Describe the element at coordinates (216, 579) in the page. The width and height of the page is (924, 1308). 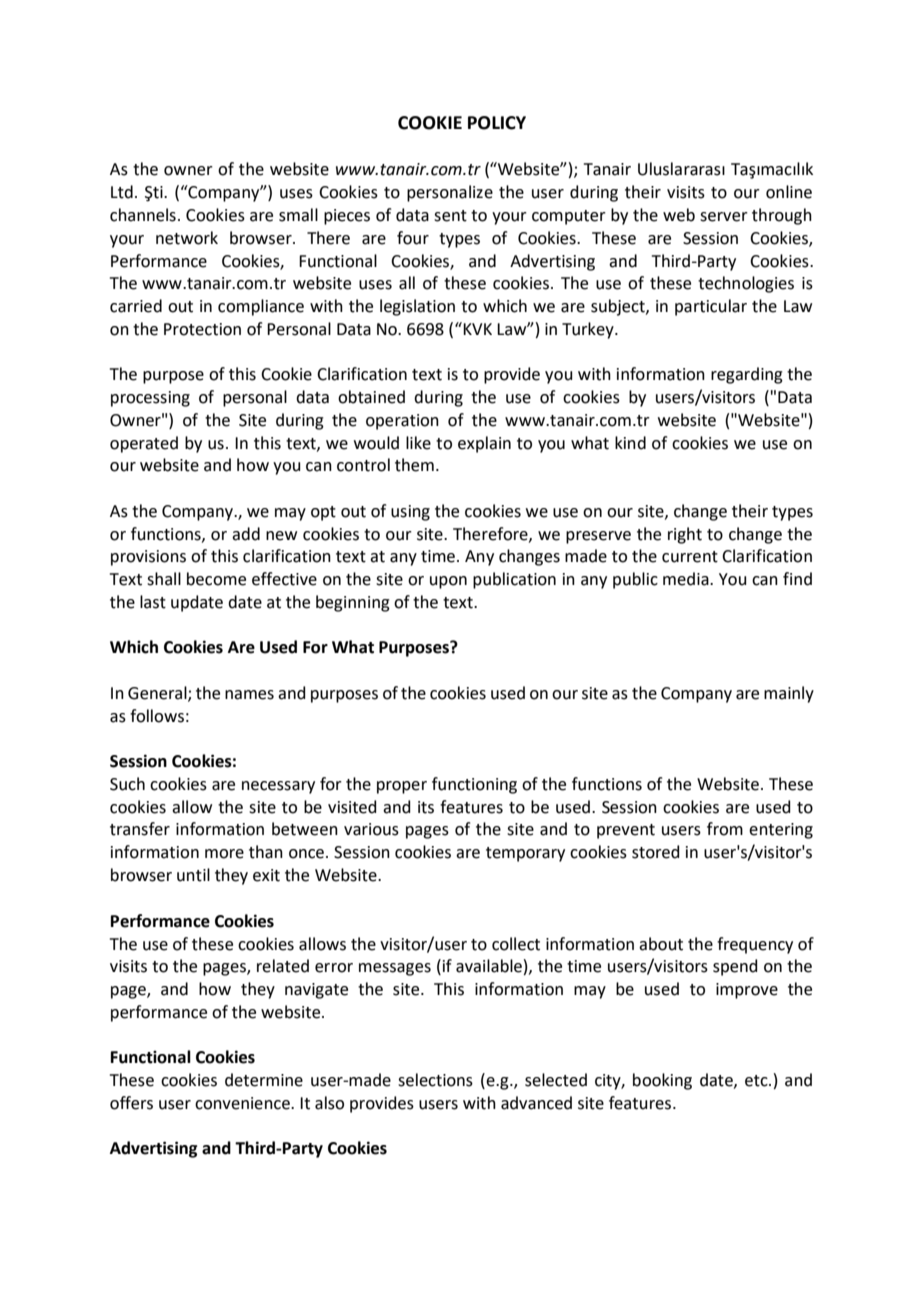
I see `become` at that location.
